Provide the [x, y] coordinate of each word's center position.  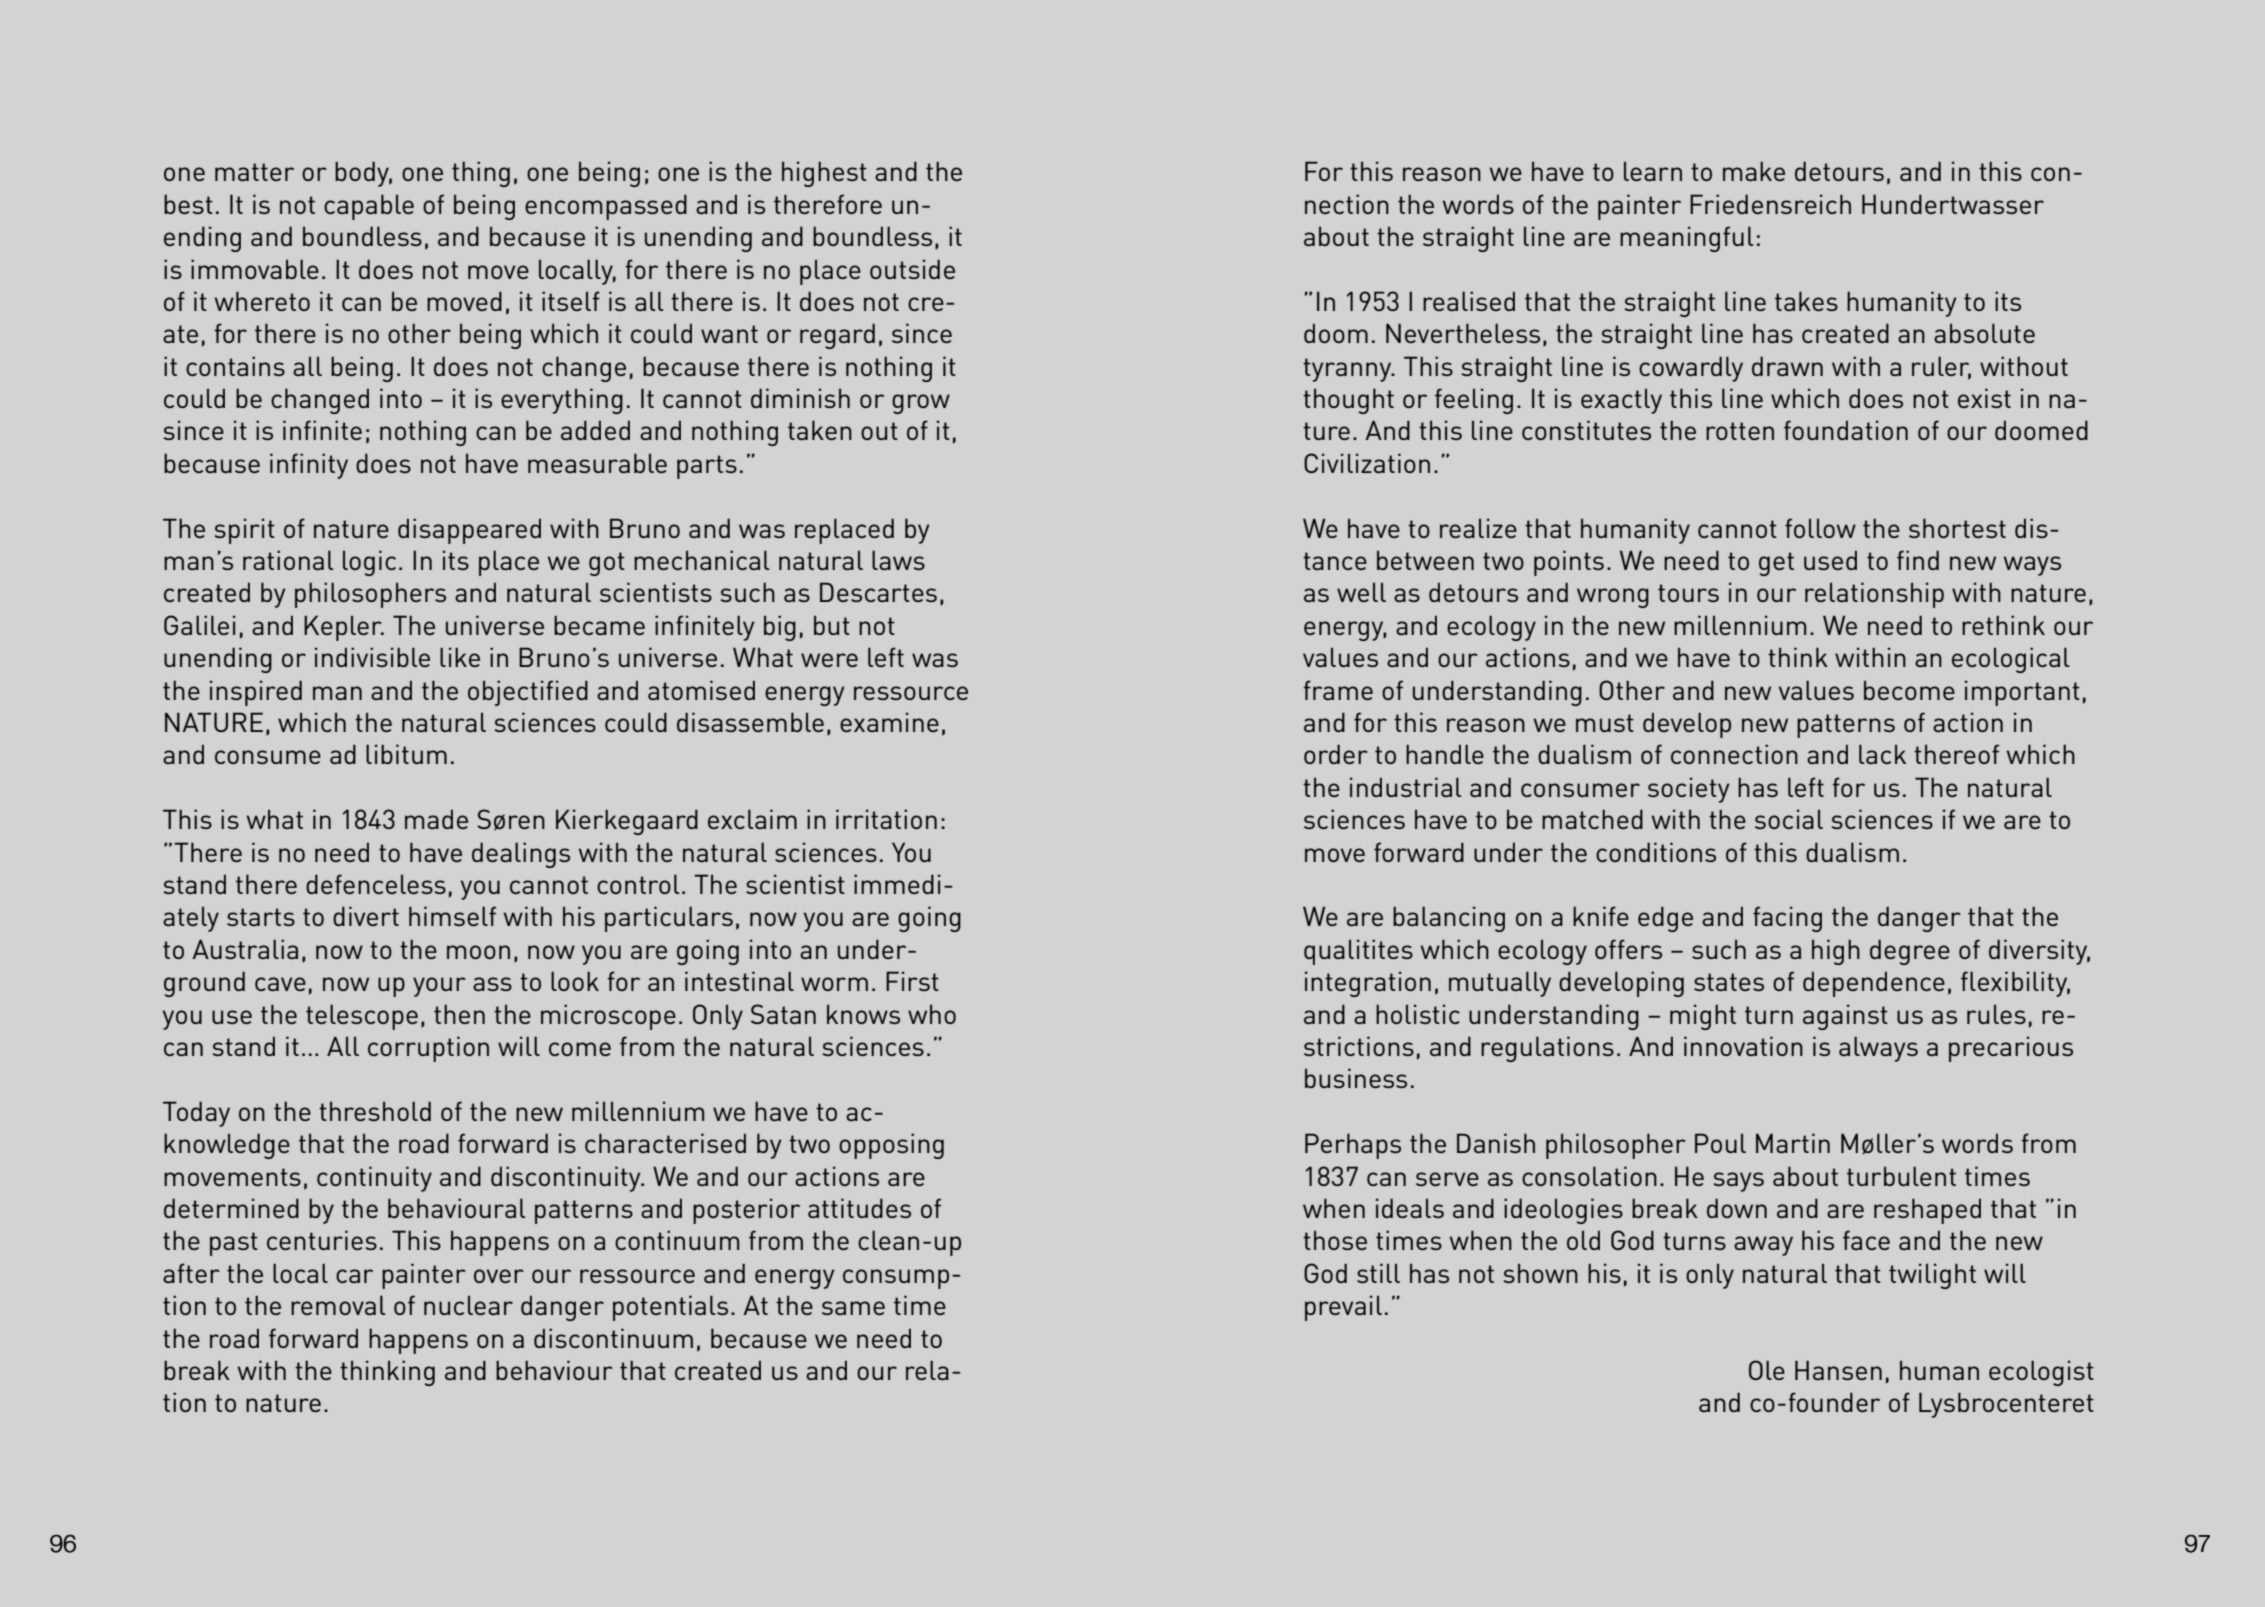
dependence [1874, 984]
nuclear [468, 1305]
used [1830, 560]
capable [369, 207]
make [1754, 171]
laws [898, 560]
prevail [1343, 1308]
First [912, 981]
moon [478, 952]
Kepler [344, 628]
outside [912, 269]
